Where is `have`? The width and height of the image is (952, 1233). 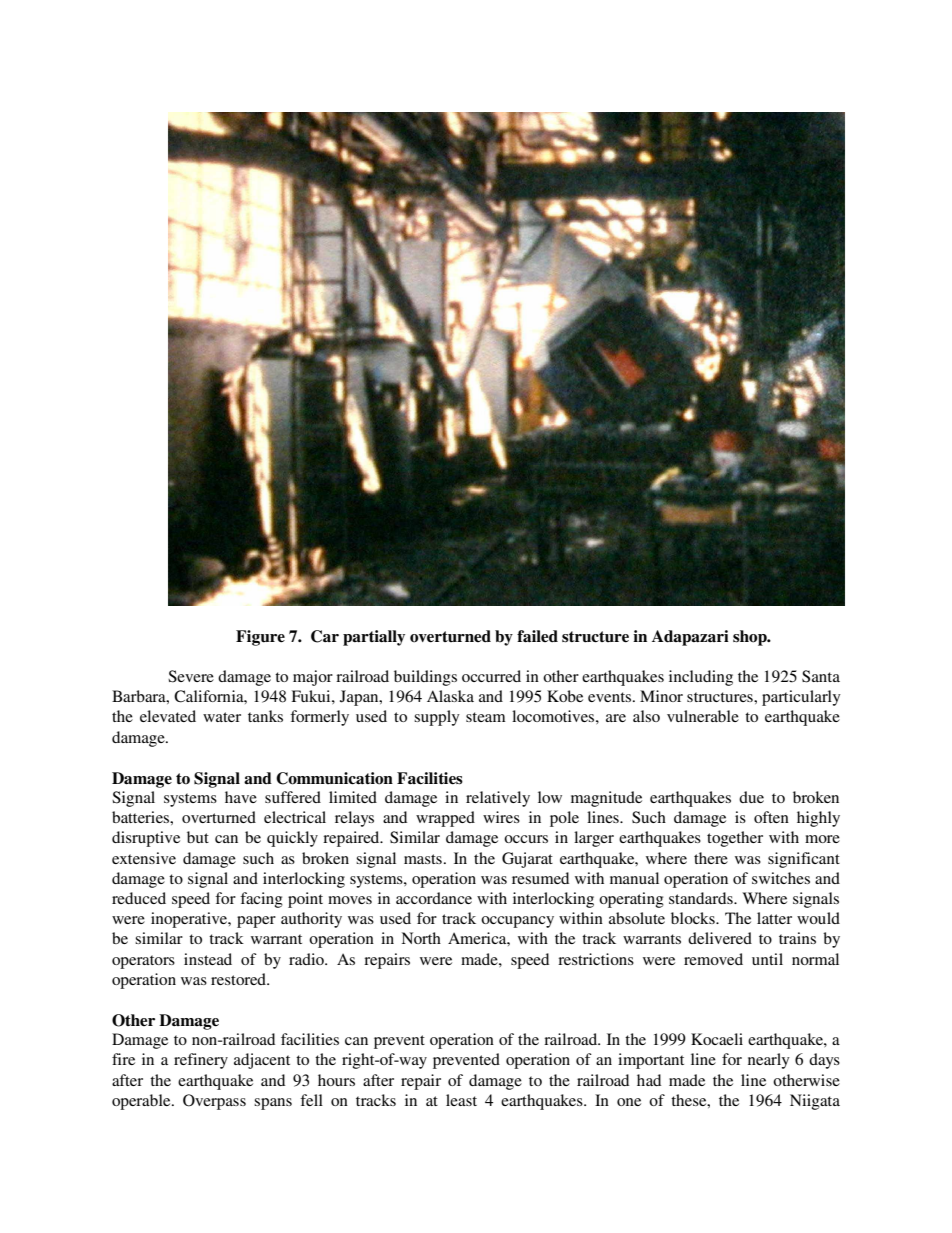
have is located at coordinates (241, 797).
